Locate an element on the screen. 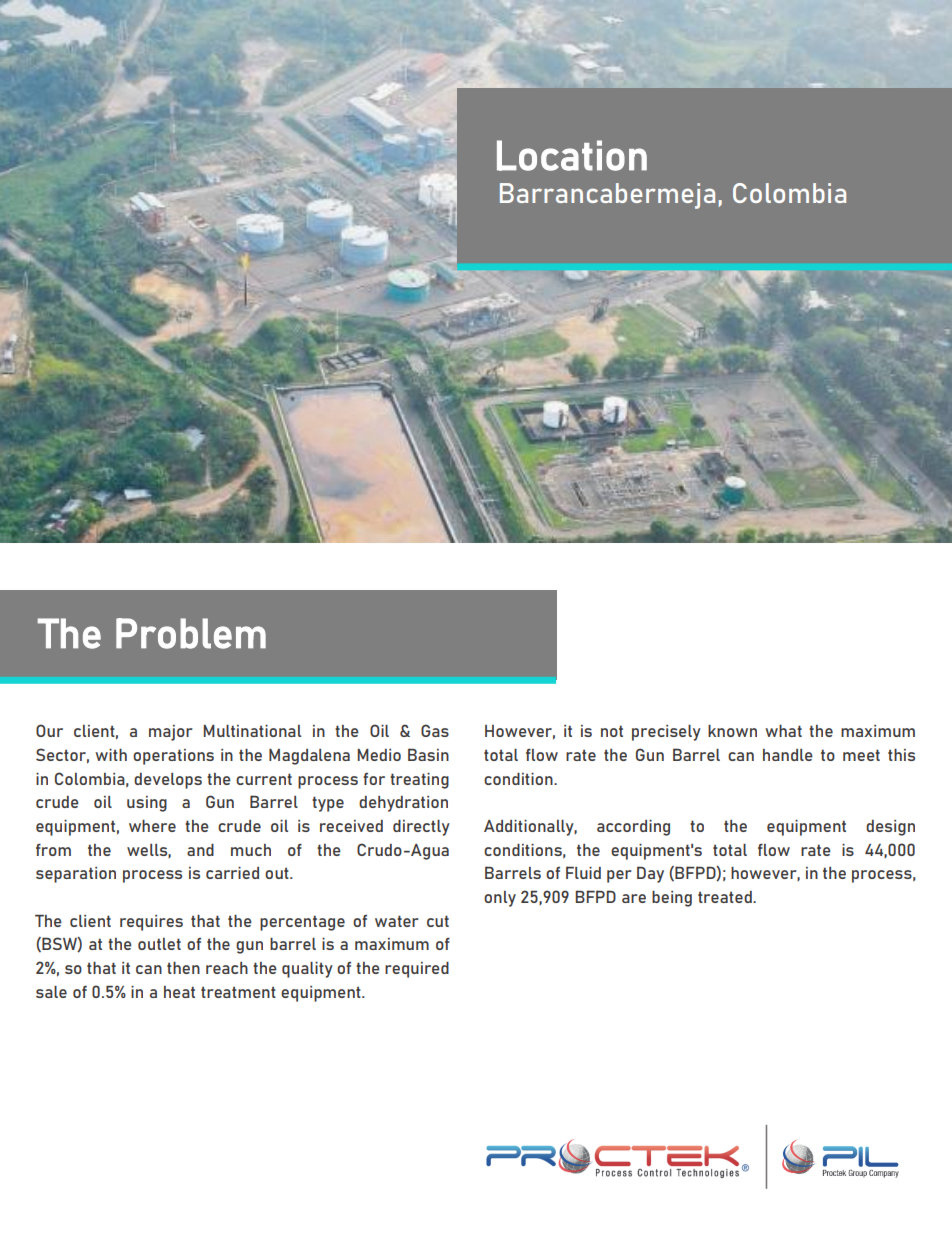 The height and width of the screenshot is (1233, 952). Problem is located at coordinates (191, 633).
